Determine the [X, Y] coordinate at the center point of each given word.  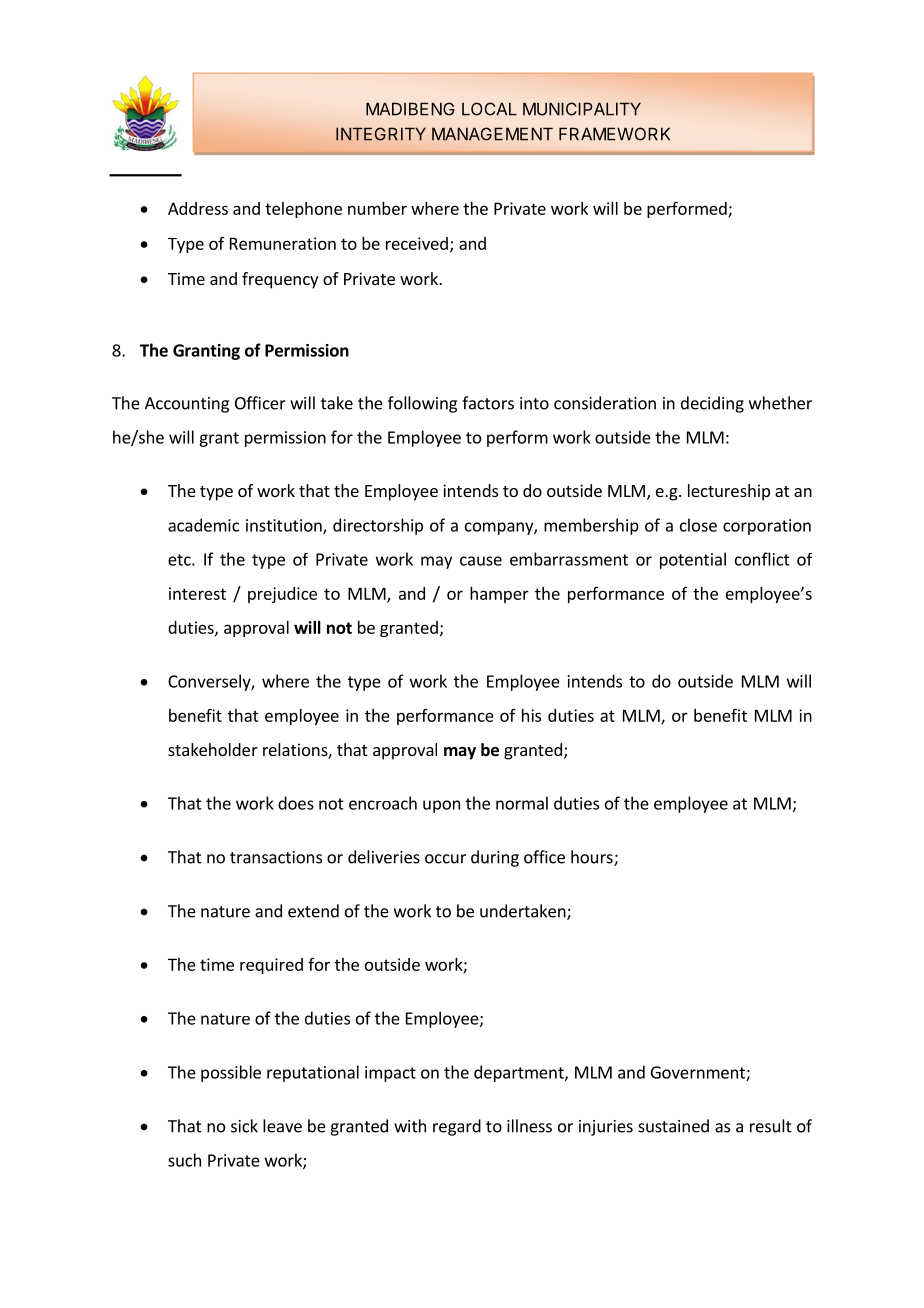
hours [593, 858]
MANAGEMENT [492, 134]
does [296, 803]
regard [457, 1127]
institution [285, 526]
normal [522, 803]
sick [244, 1126]
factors [488, 403]
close [698, 525]
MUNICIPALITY [582, 109]
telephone [303, 210]
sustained [673, 1126]
